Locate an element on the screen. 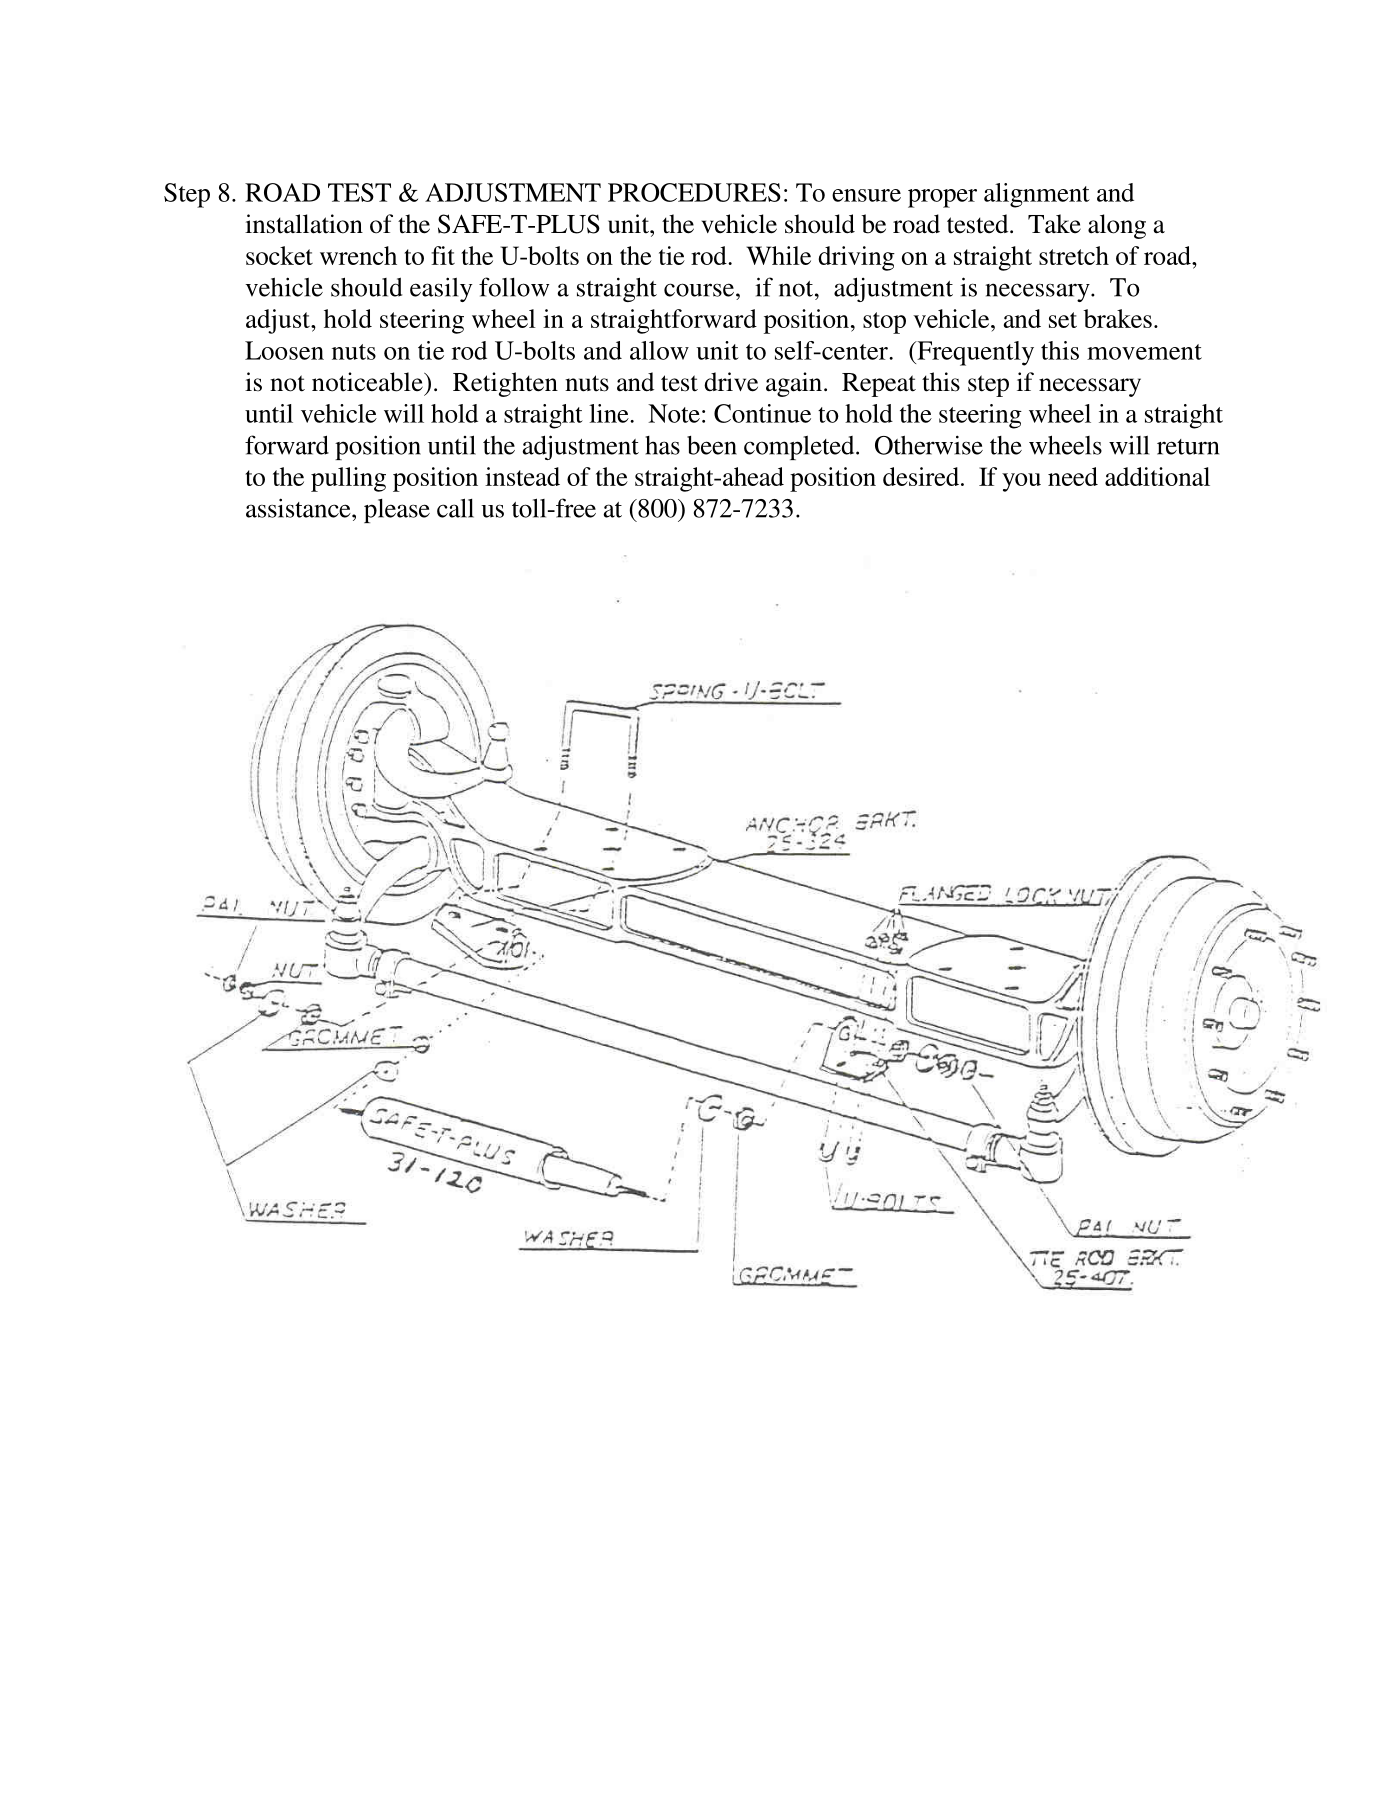 The image size is (1388, 1797). allow is located at coordinates (659, 350).
